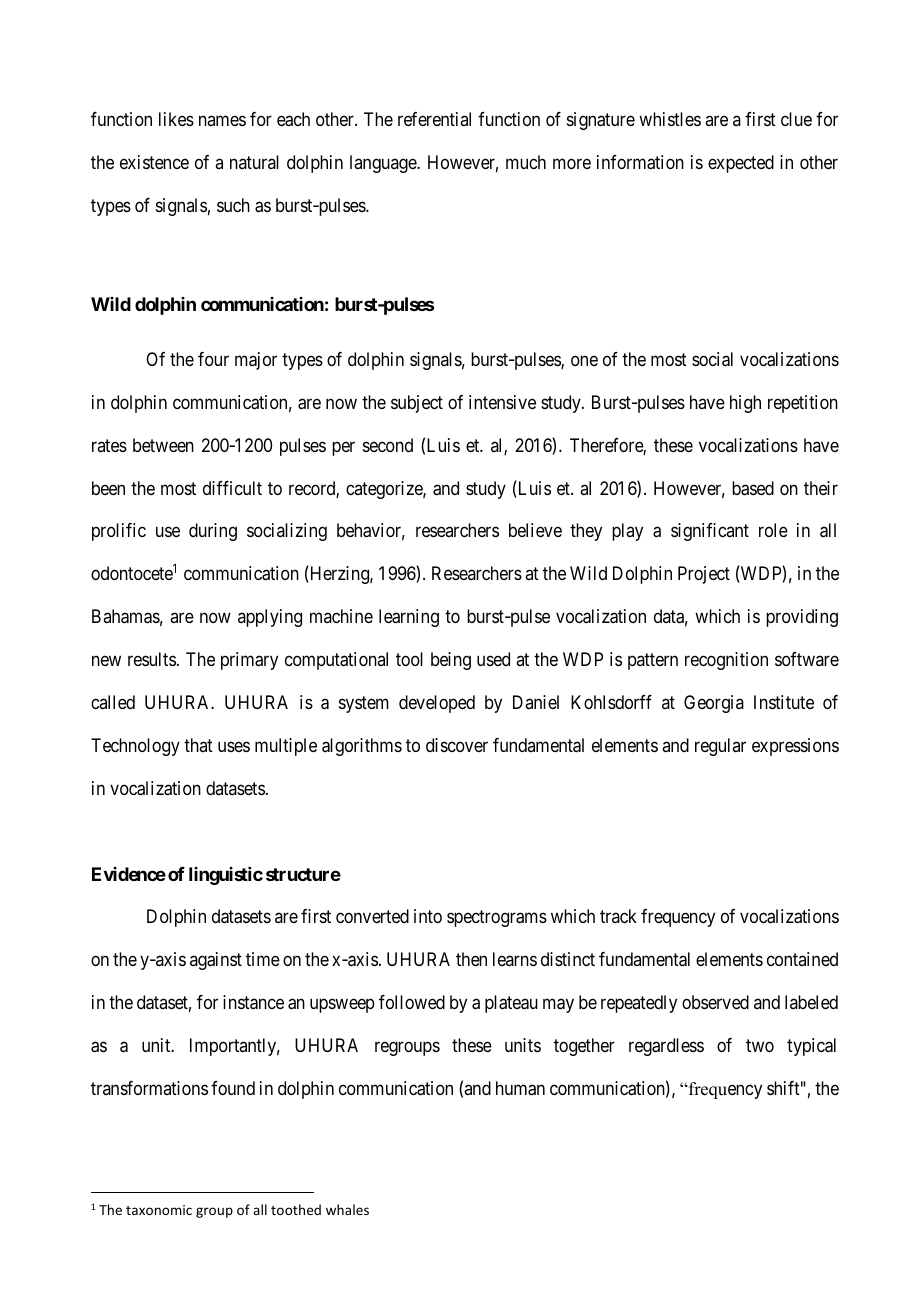  I want to click on intensive, so click(502, 402).
